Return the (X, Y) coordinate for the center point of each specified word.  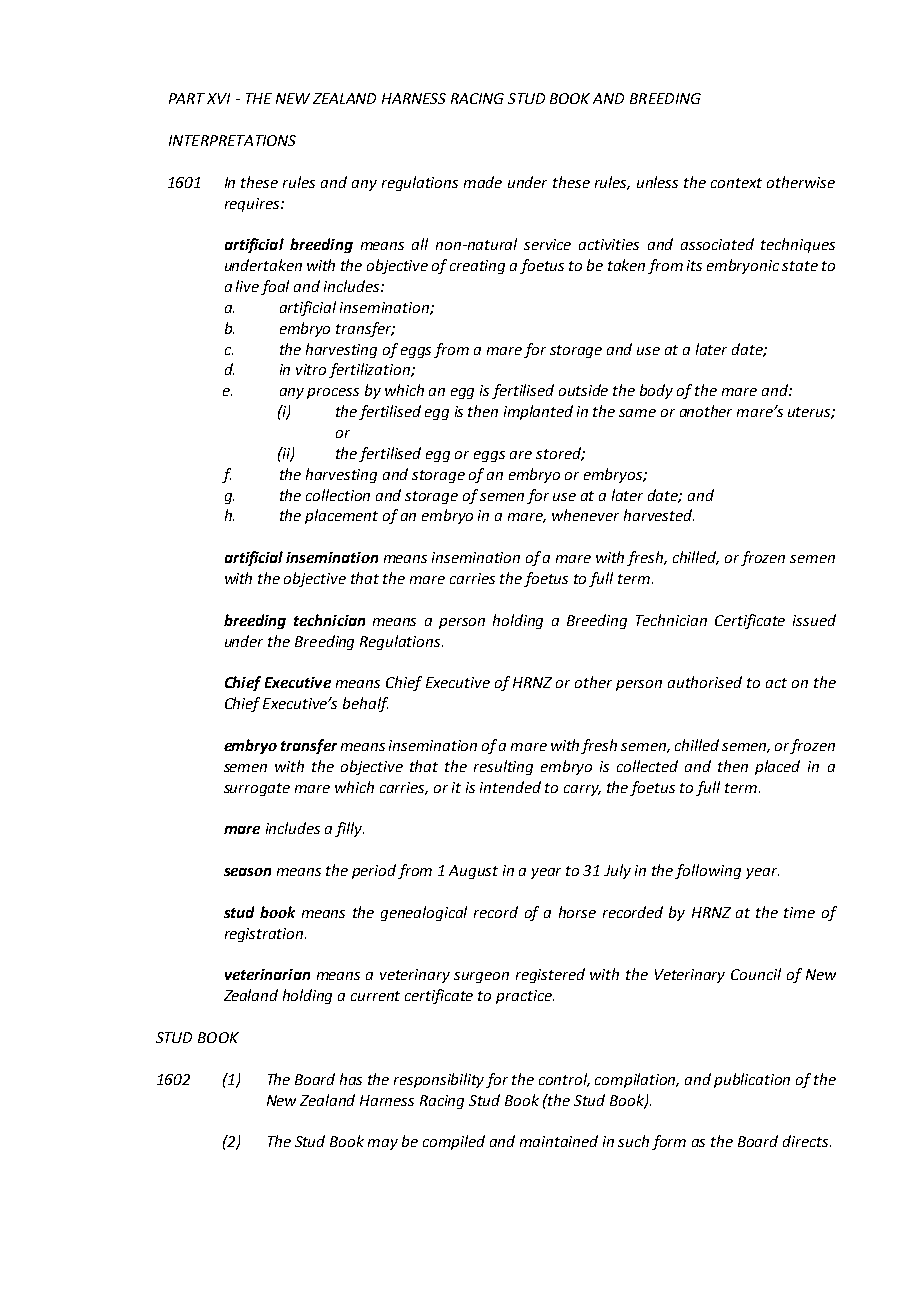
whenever (585, 515)
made (483, 182)
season (247, 872)
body (656, 391)
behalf (365, 704)
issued (814, 620)
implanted (538, 412)
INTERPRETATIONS (232, 140)
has (351, 1079)
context (736, 183)
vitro (311, 369)
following (708, 871)
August (473, 872)
